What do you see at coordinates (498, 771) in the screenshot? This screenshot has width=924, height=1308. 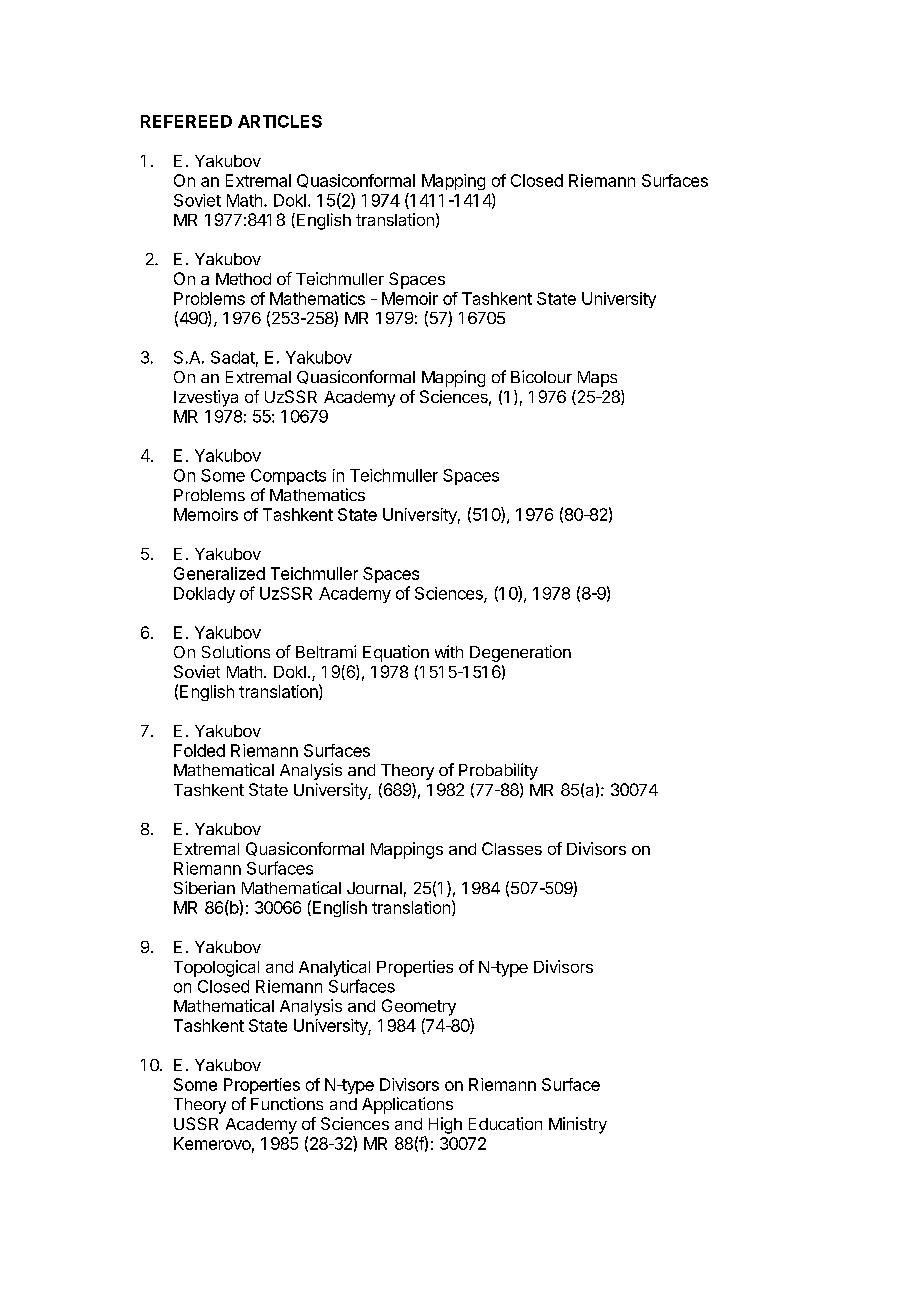 I see `Probability` at bounding box center [498, 771].
